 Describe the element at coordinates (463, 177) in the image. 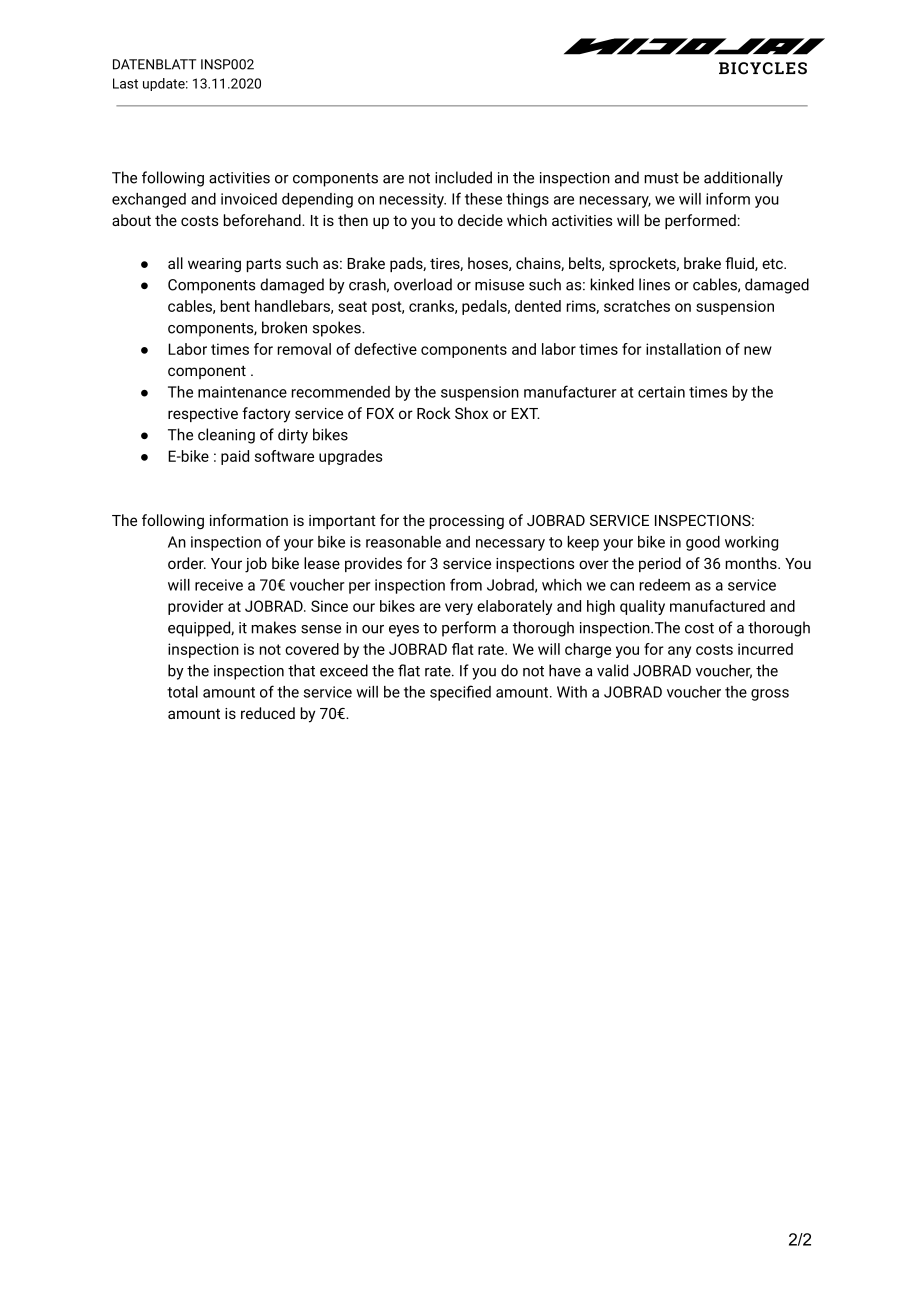

I see `included` at that location.
